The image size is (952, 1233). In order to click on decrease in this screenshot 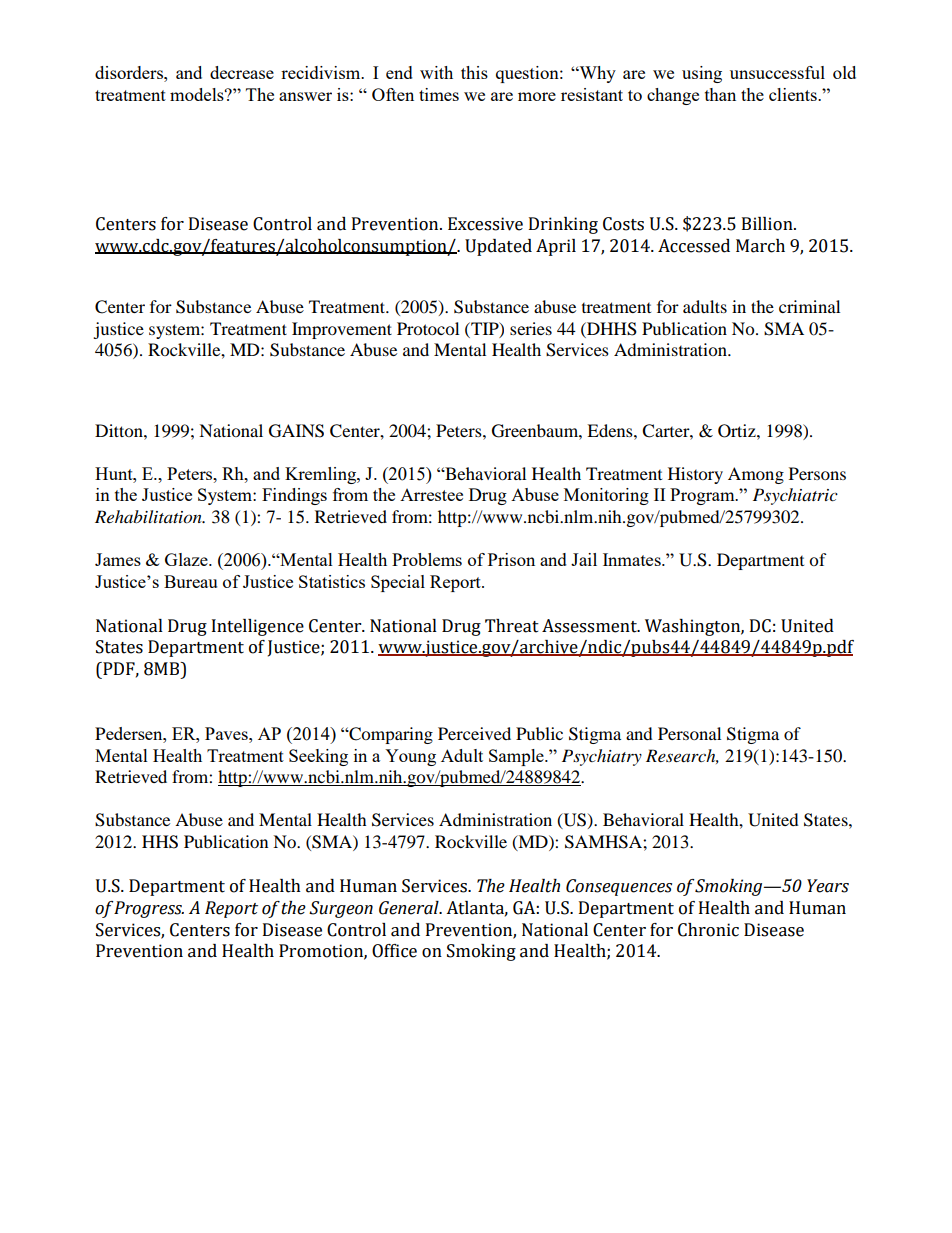, I will do `click(242, 72)`.
